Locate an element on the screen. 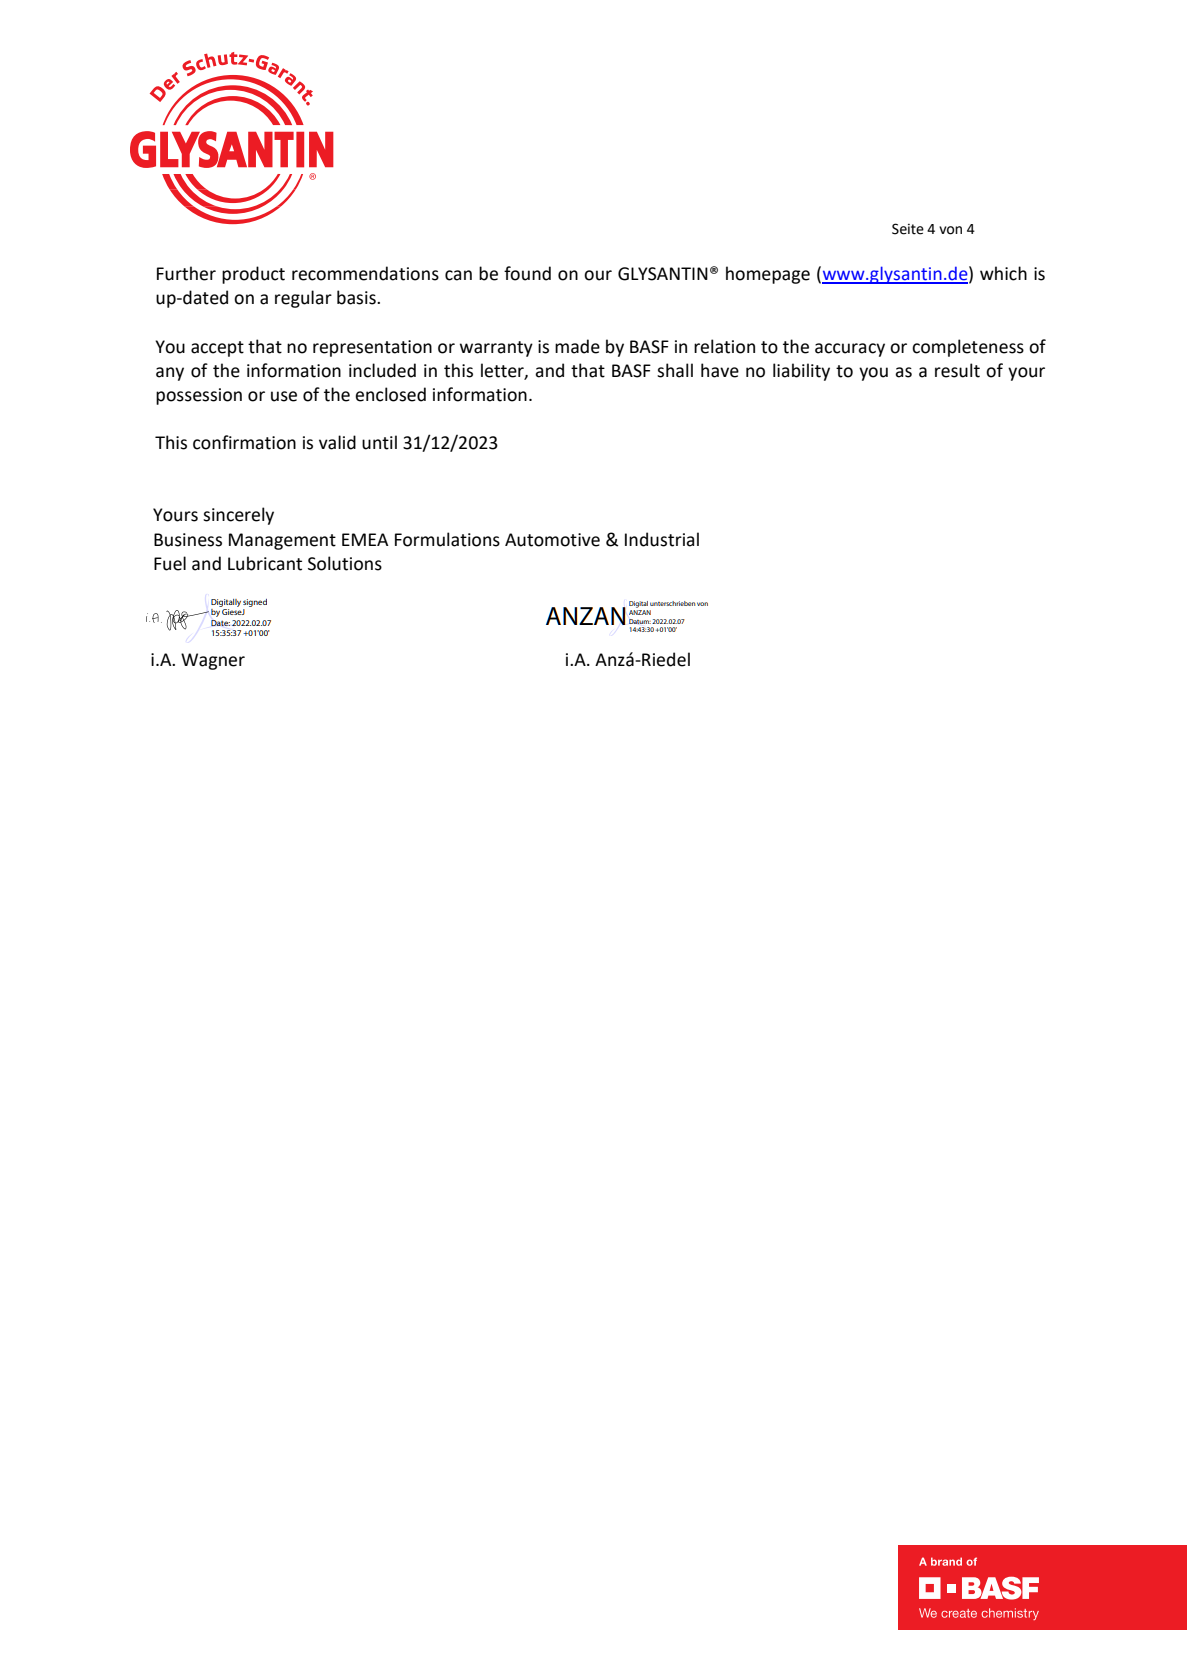 This screenshot has width=1187, height=1678. result is located at coordinates (957, 370).
